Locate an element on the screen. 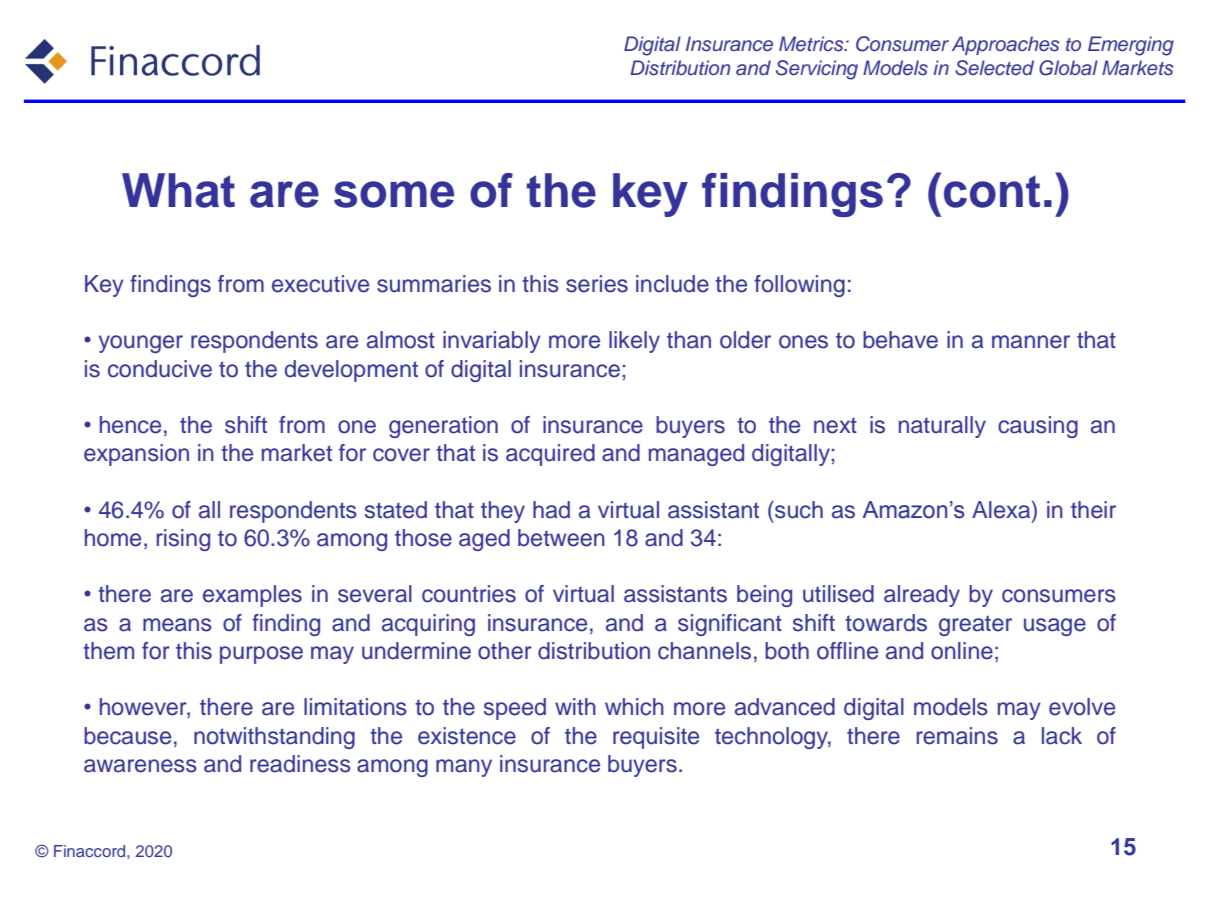  What is located at coordinates (178, 190).
